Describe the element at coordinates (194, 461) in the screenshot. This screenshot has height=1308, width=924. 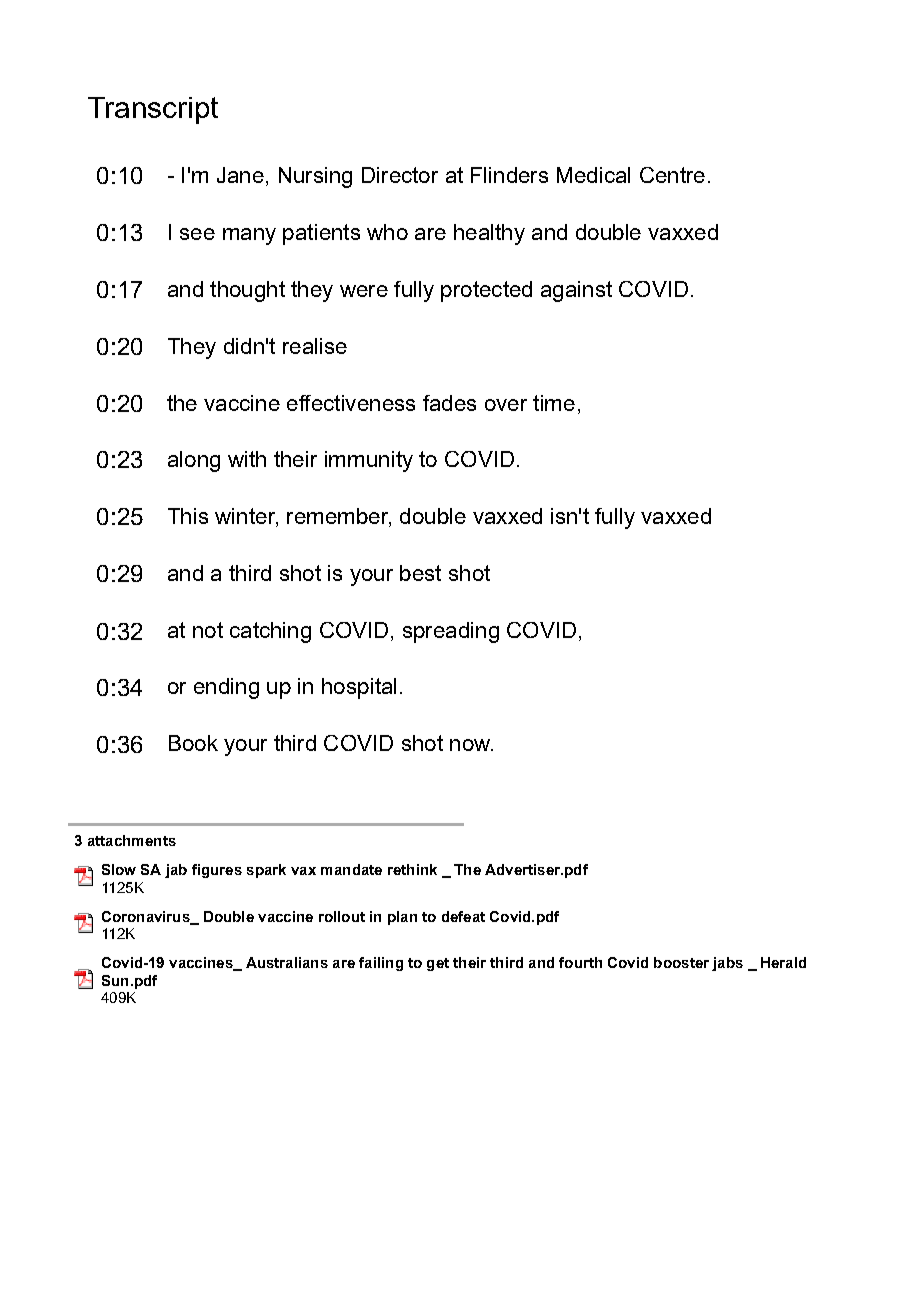
I see `along` at that location.
